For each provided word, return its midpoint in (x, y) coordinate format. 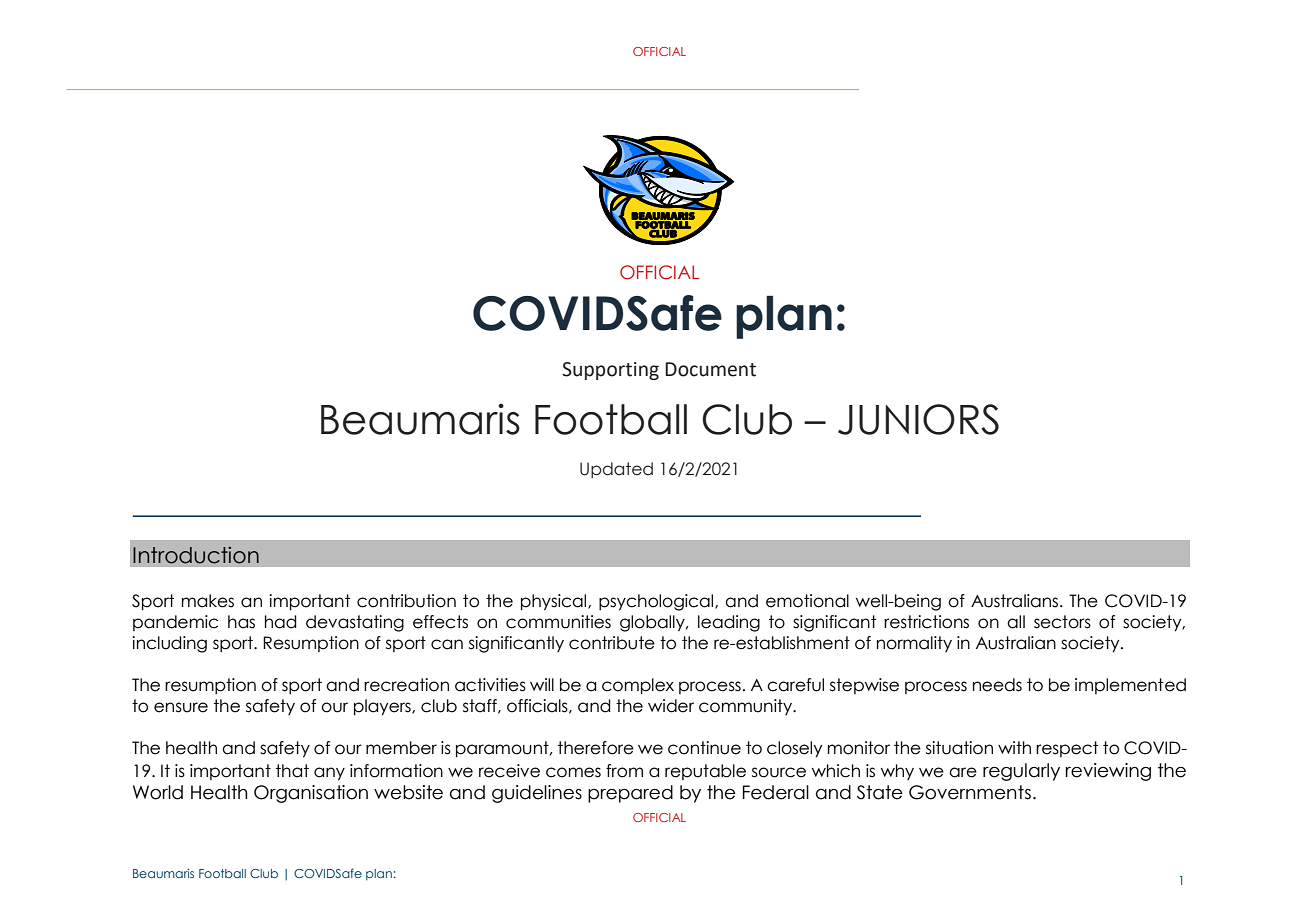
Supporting (610, 371)
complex (638, 686)
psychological (657, 602)
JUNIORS (918, 419)
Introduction (196, 555)
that (292, 771)
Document (710, 369)
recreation (406, 685)
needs (997, 685)
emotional (807, 601)
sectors (1062, 622)
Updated (616, 470)
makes (208, 601)
